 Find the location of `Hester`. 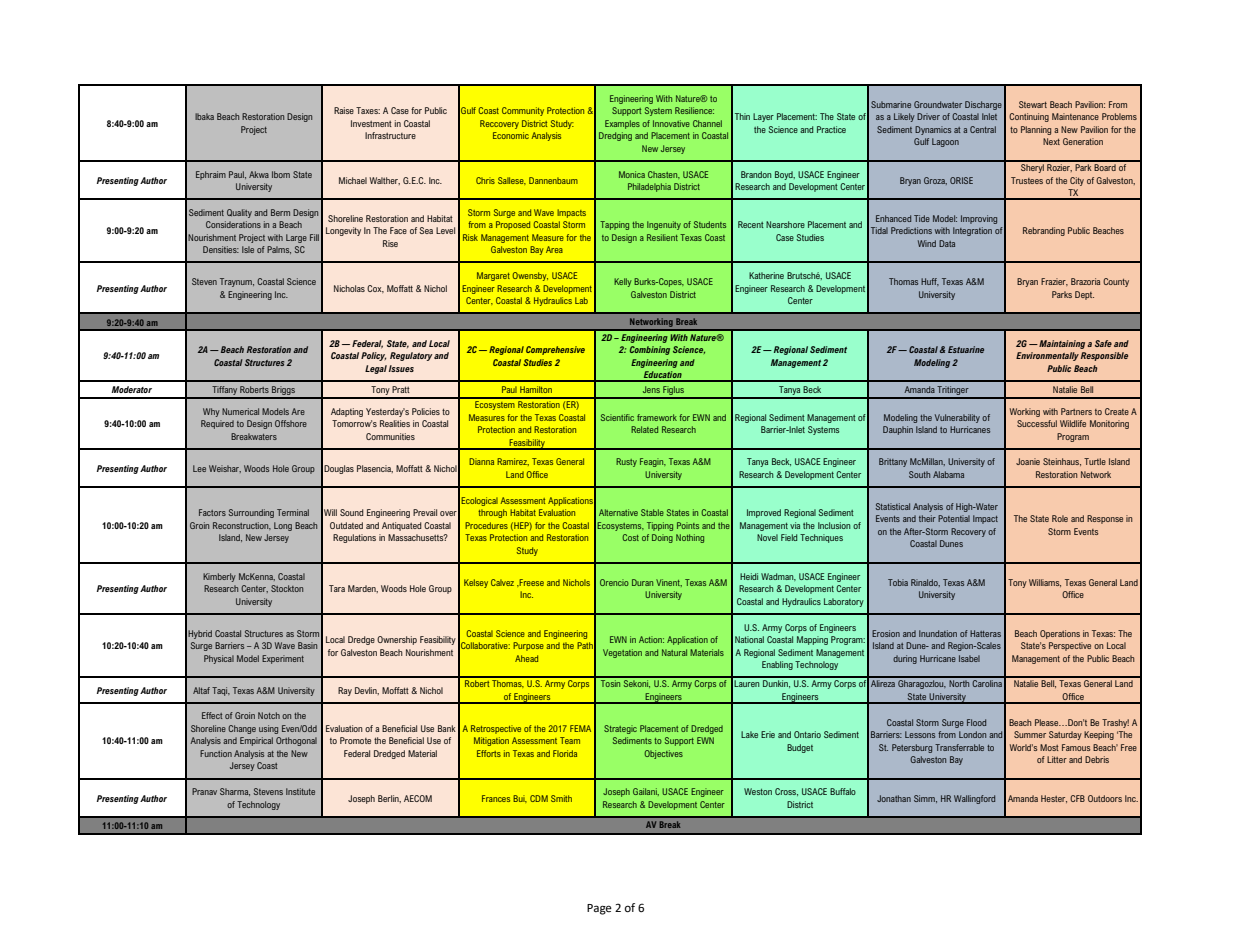

Hester is located at coordinates (1054, 799).
